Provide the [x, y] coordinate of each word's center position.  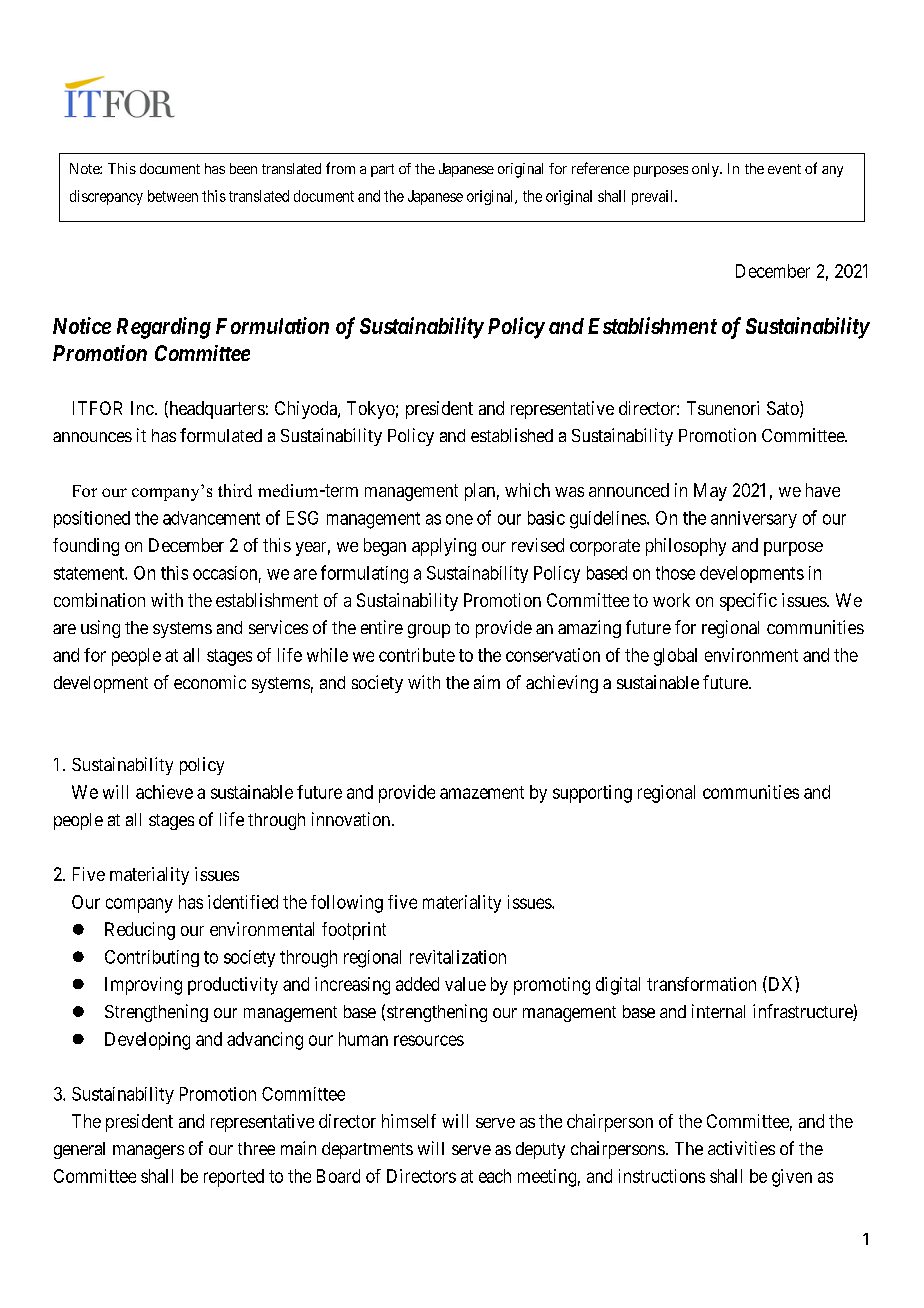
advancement [211, 518]
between [173, 196]
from [340, 168]
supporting [592, 794]
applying [444, 547]
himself [409, 1121]
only [706, 170]
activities [741, 1148]
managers [148, 1152]
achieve [164, 792]
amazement [482, 792]
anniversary [754, 519]
